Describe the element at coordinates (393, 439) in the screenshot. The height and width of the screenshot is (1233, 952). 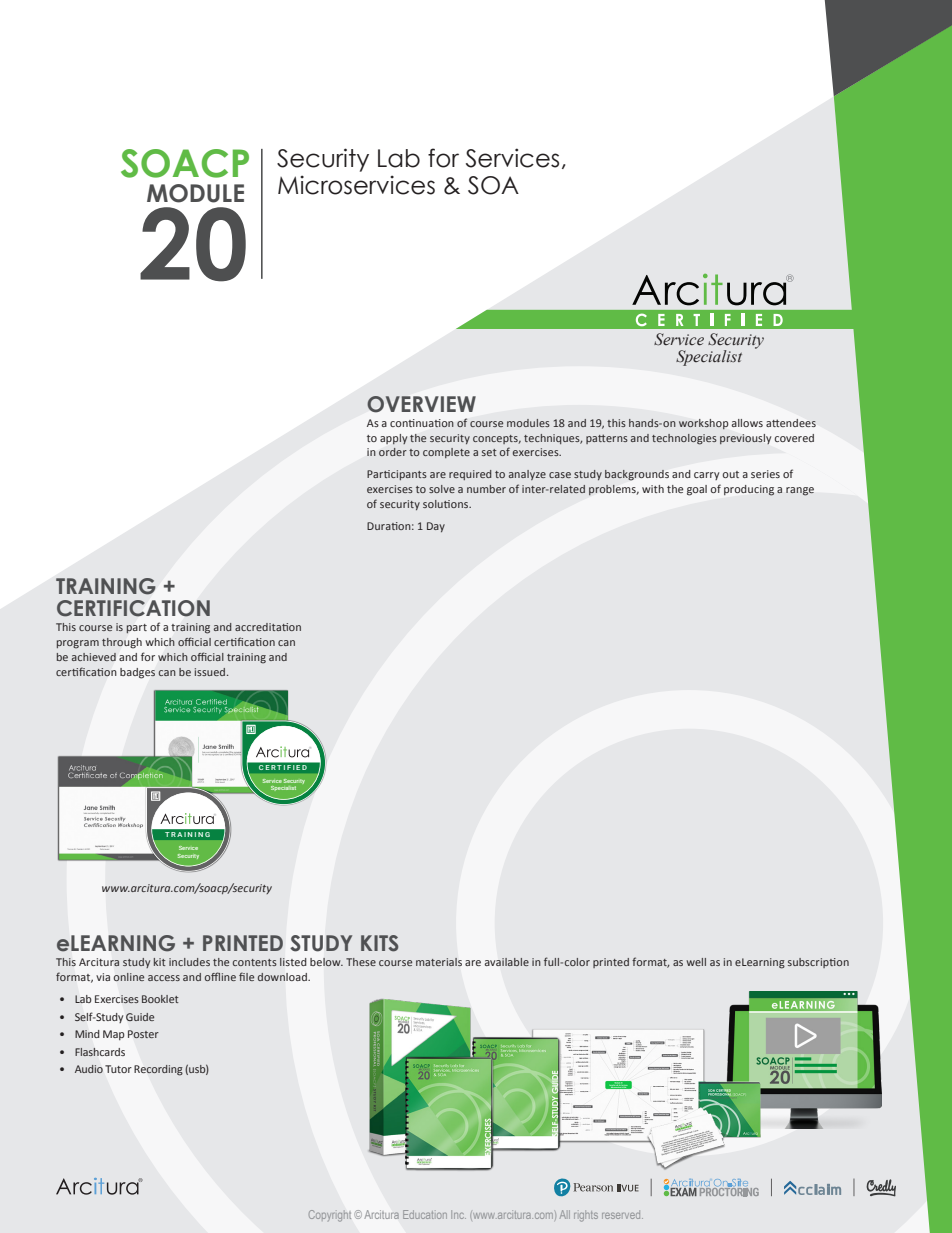
I see `apply` at that location.
